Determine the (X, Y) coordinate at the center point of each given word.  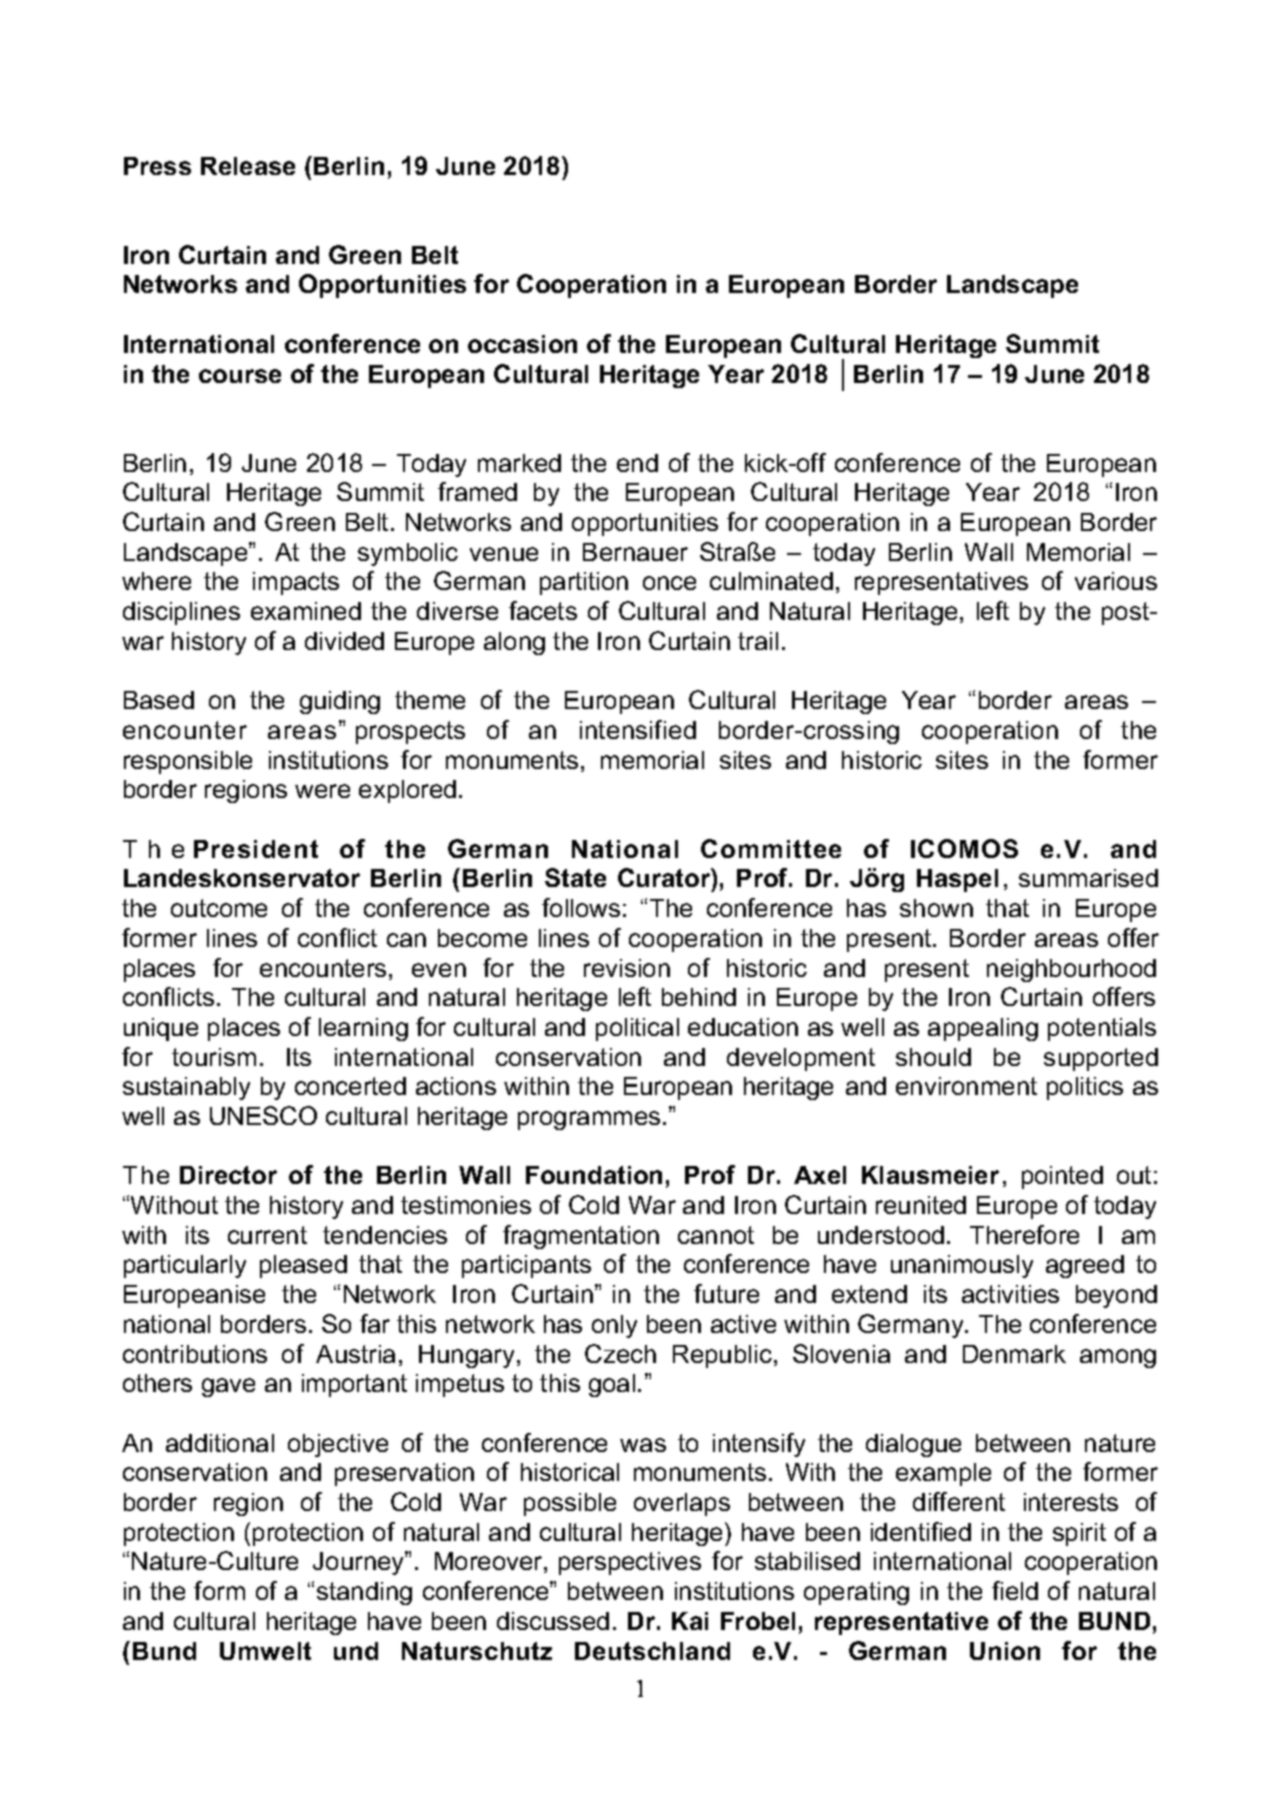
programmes (589, 1120)
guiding (340, 702)
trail (758, 641)
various (1116, 581)
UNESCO (263, 1115)
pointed (1062, 1177)
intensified (638, 729)
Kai (690, 1621)
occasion (522, 344)
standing (364, 1593)
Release (248, 166)
